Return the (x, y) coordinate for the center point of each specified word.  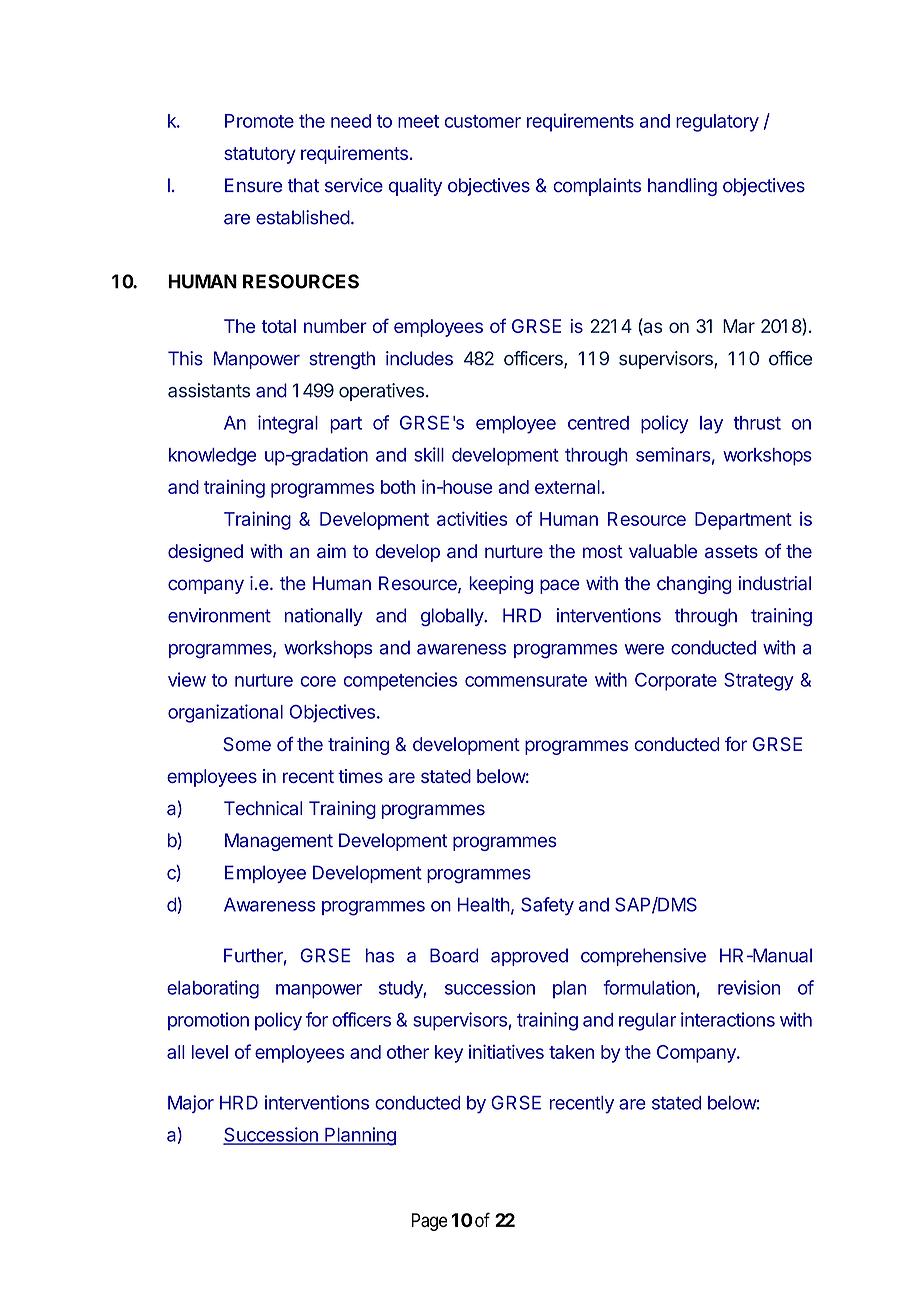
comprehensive (643, 957)
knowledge (212, 457)
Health (484, 904)
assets (731, 551)
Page (429, 1222)
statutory (260, 155)
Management (279, 842)
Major (191, 1104)
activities (472, 519)
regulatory (717, 123)
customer (483, 121)
